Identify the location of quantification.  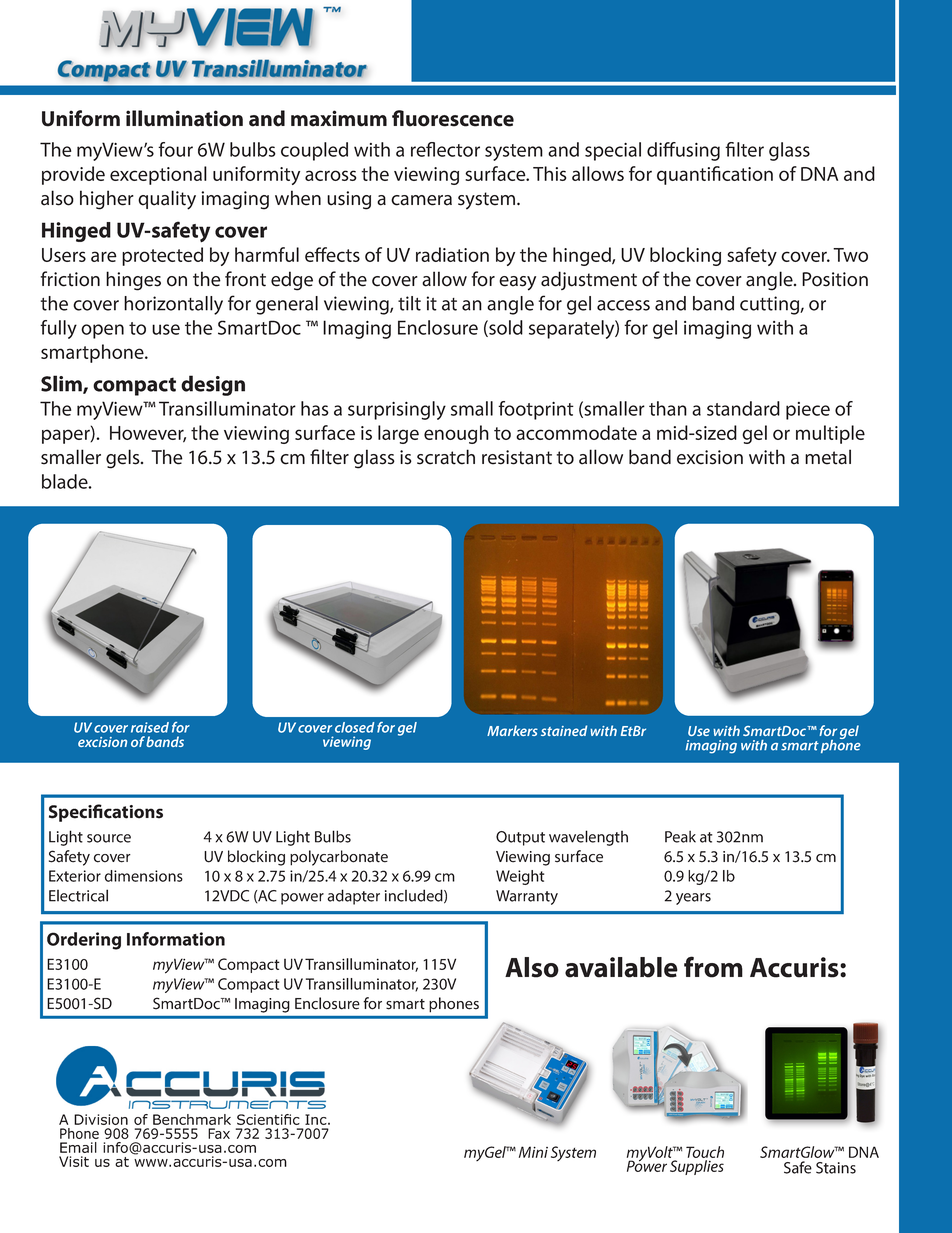
(715, 175).
